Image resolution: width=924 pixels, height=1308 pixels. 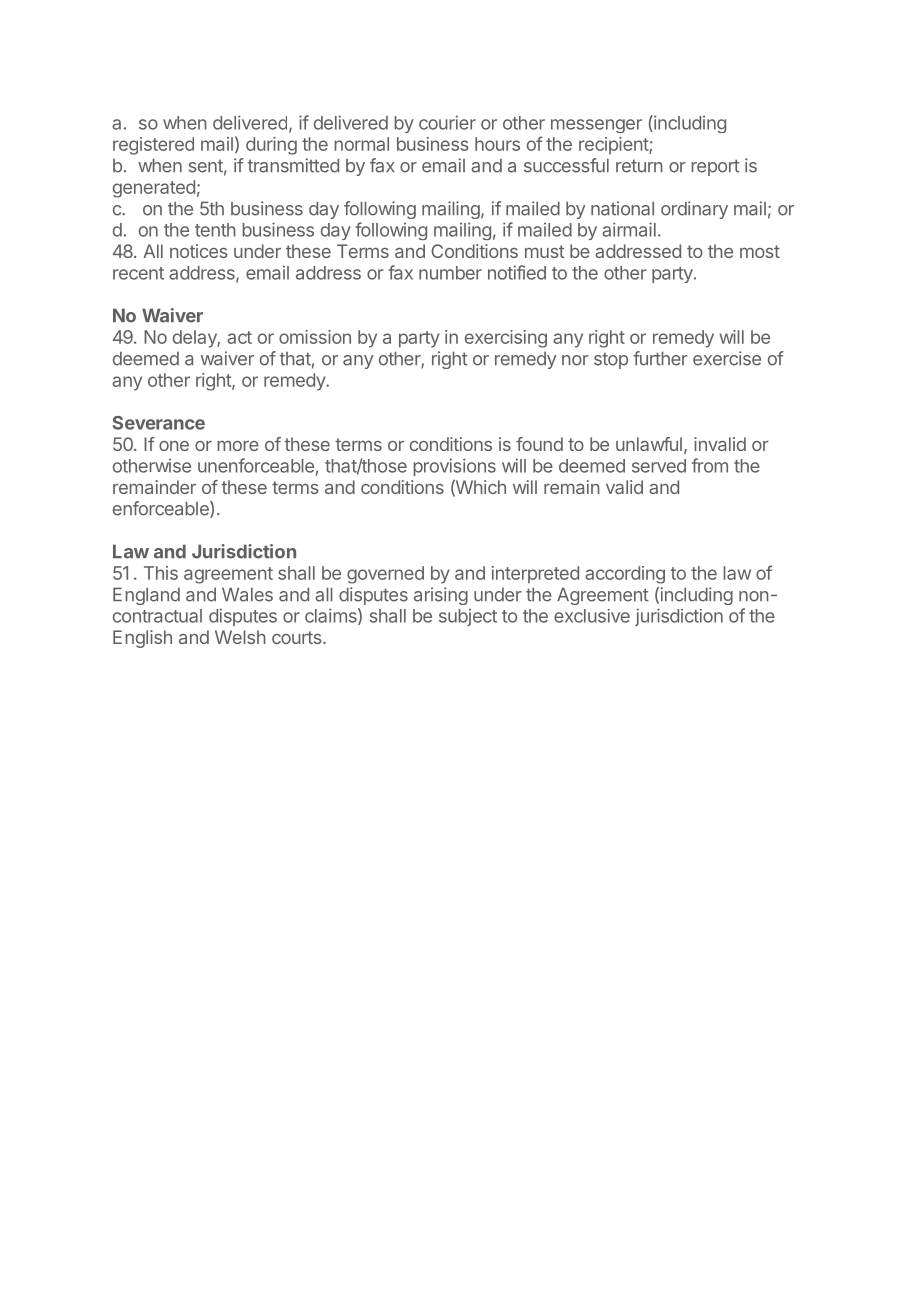 What do you see at coordinates (710, 465) in the page?
I see `from` at bounding box center [710, 465].
